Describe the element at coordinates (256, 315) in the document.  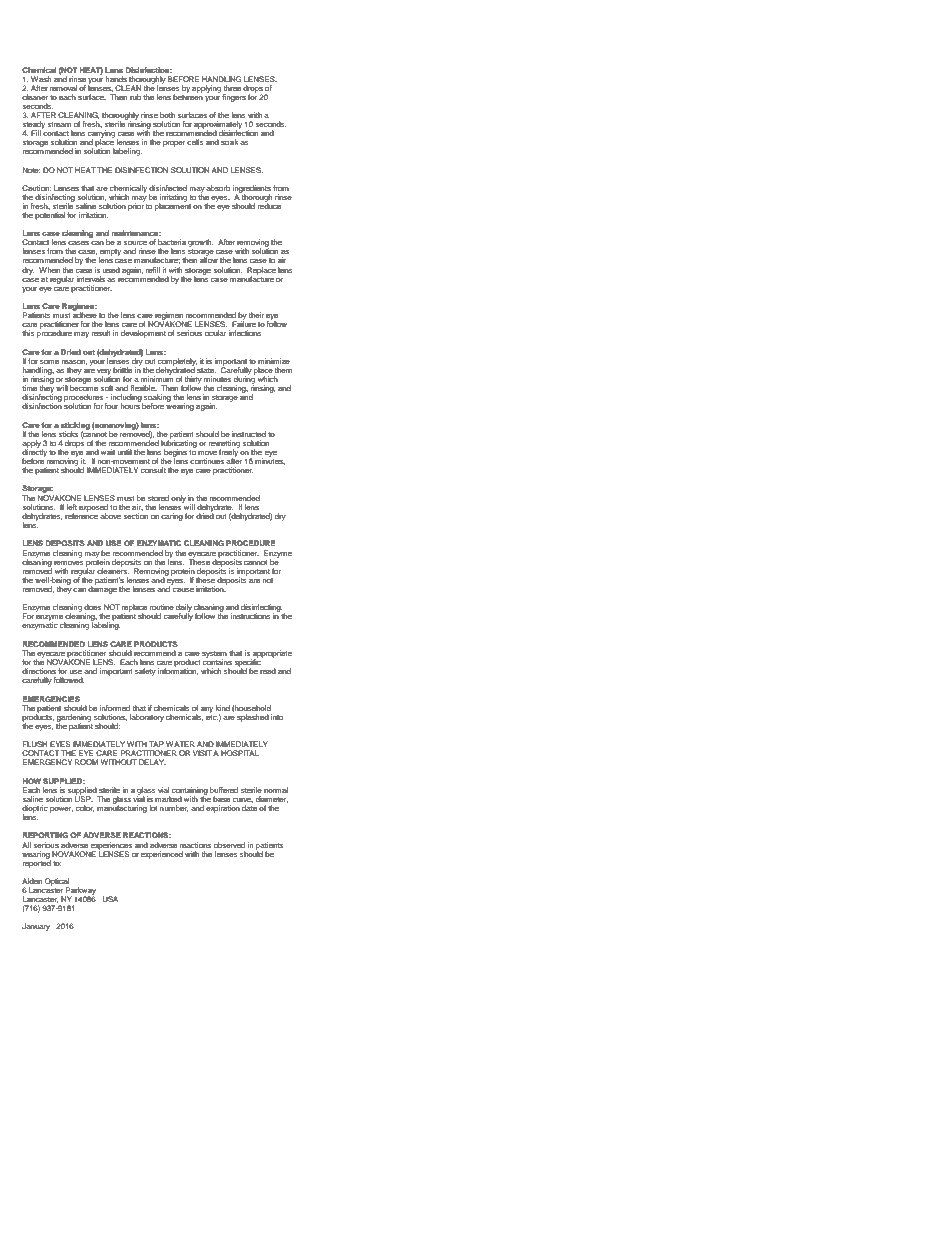
I see `their` at that location.
